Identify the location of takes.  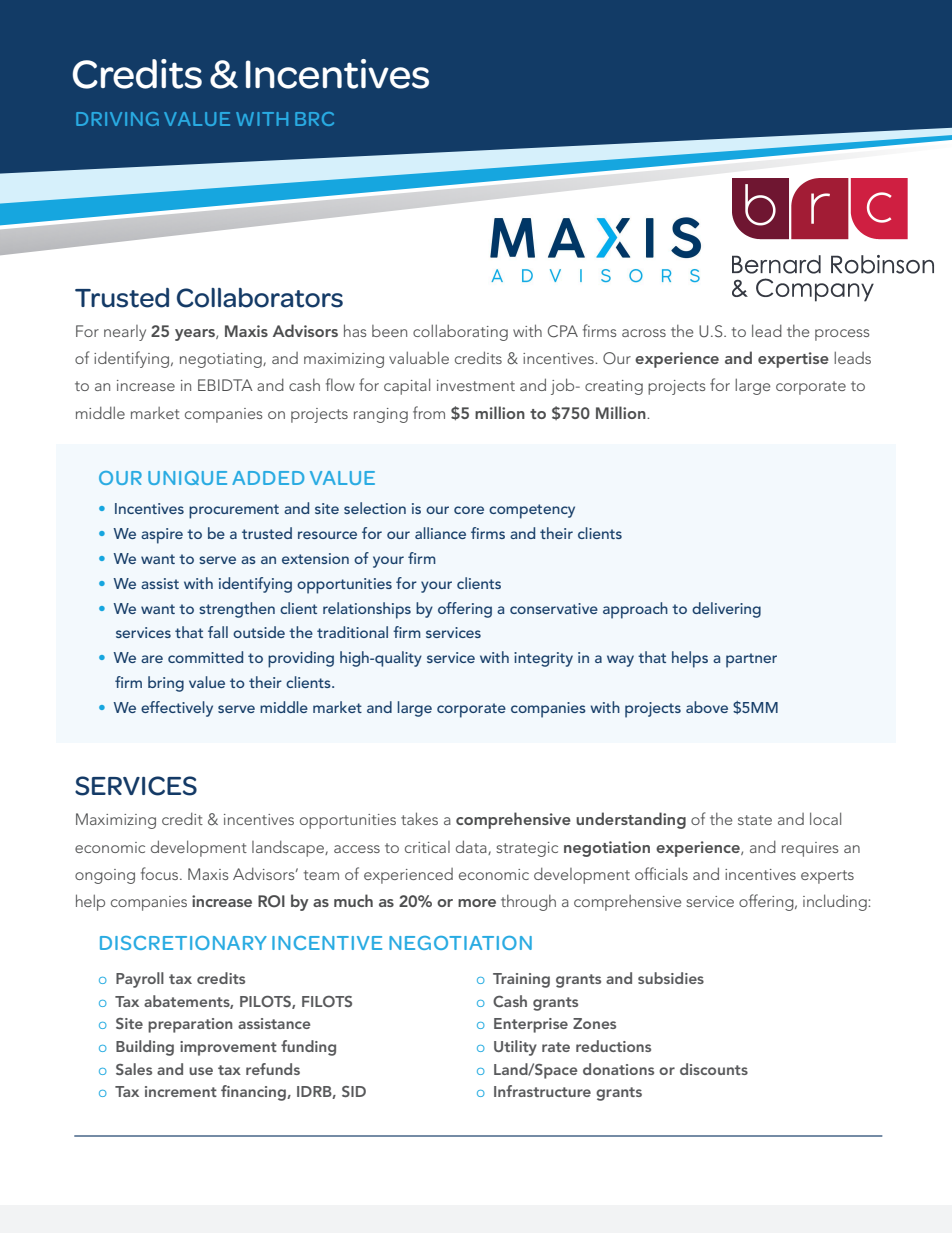
(419, 818).
